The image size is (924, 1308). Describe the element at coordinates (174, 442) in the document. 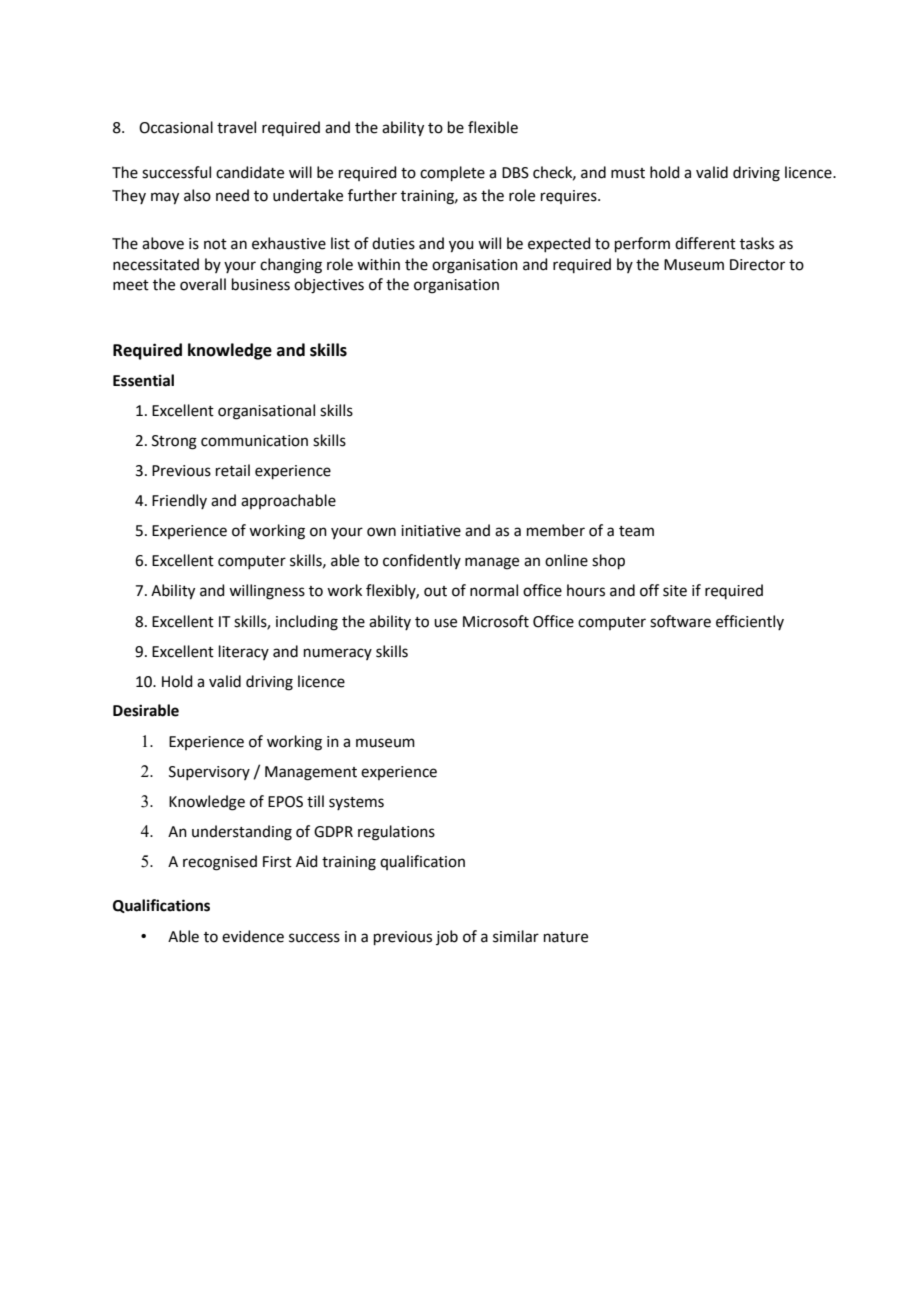

I see `Strong` at that location.
